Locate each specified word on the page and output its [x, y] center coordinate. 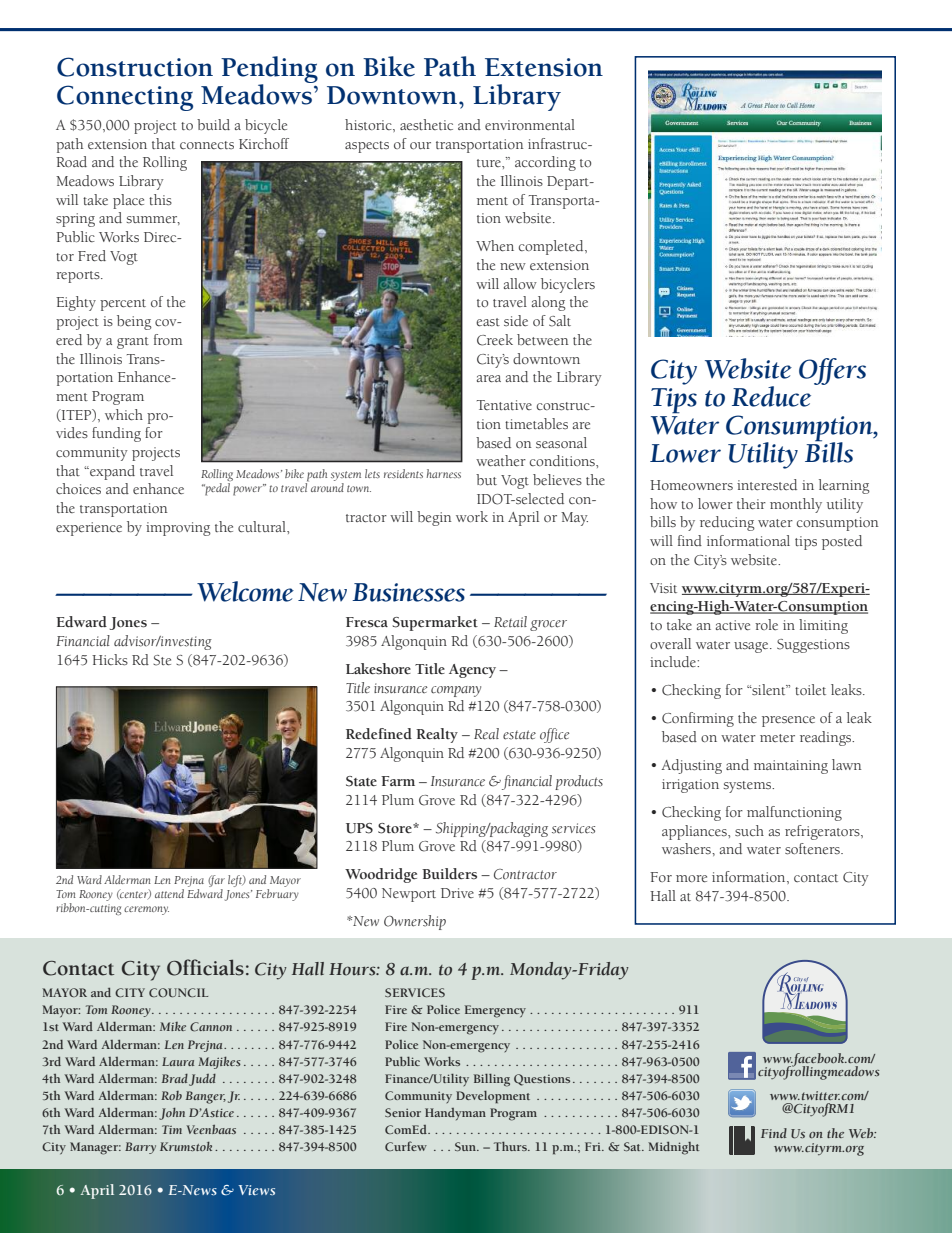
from [168, 339]
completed [552, 247]
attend [169, 893]
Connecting [125, 98]
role [766, 624]
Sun [467, 1146]
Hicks [110, 660]
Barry [140, 1148]
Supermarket [435, 623]
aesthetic [426, 125]
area [489, 379]
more [691, 879]
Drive [457, 893]
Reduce [771, 396]
